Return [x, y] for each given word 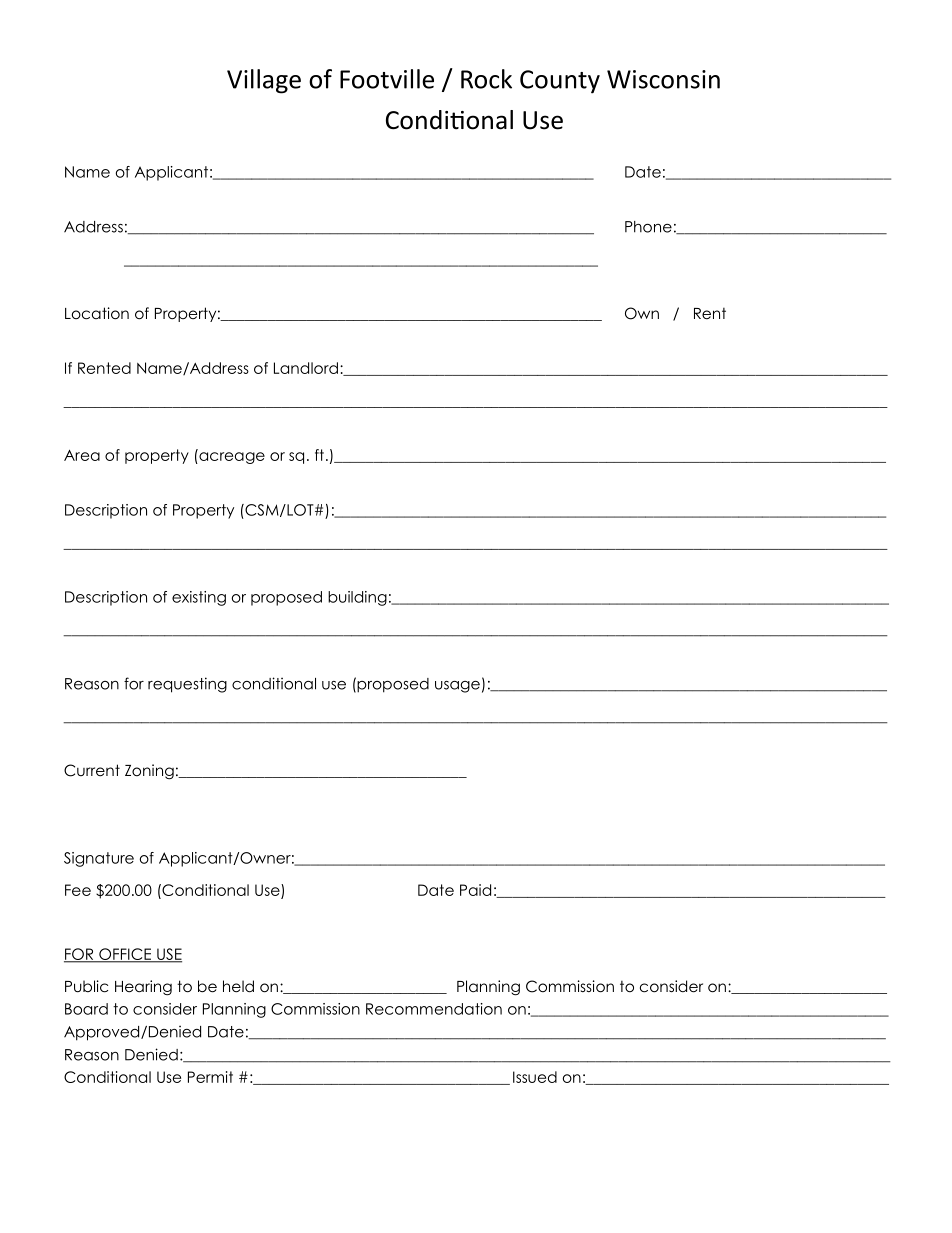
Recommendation [434, 1009]
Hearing [143, 988]
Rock [486, 79]
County [560, 82]
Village [264, 81]
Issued [535, 1077]
